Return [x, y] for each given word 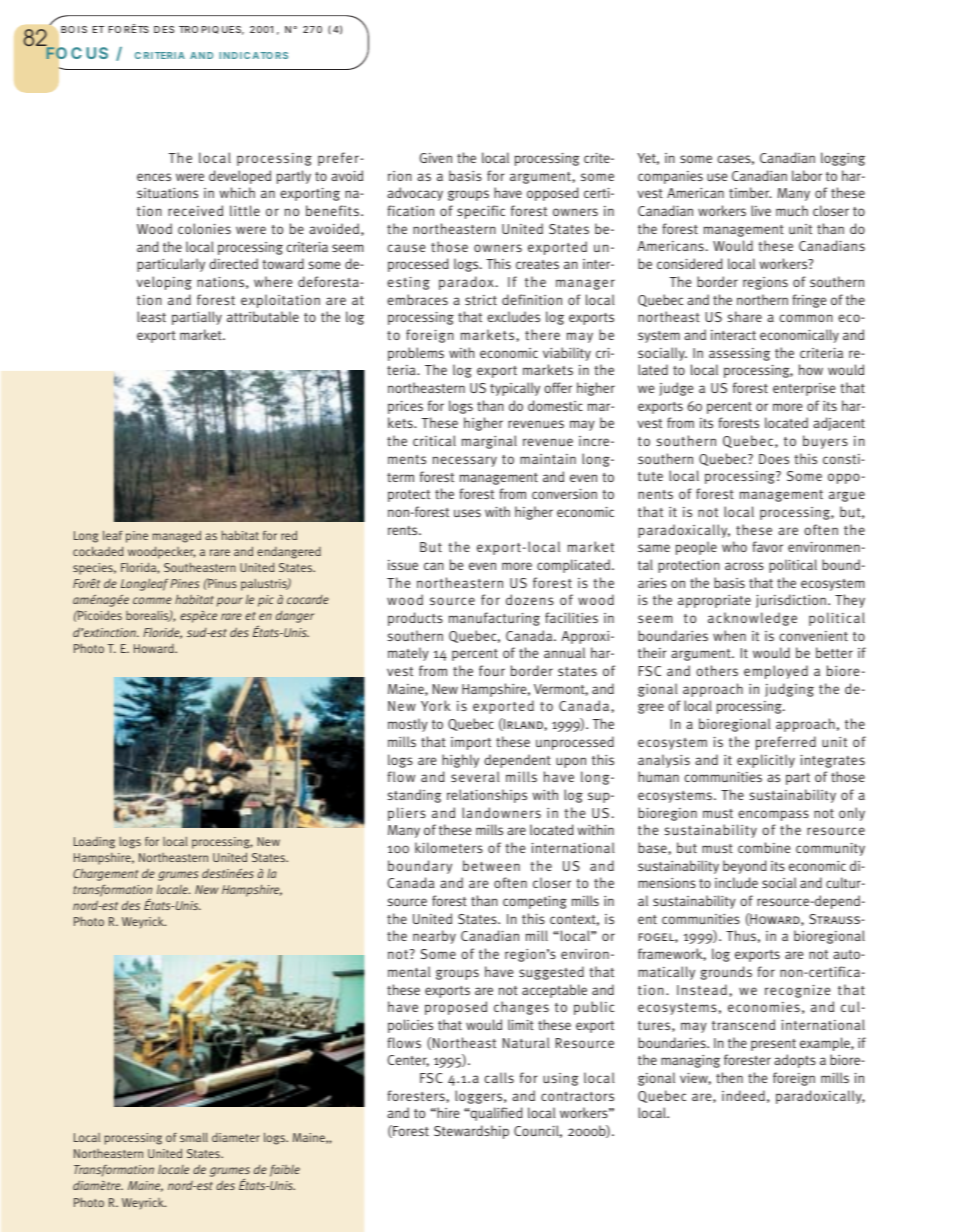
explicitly [766, 761]
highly [460, 761]
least [151, 316]
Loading [94, 843]
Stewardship [471, 1132]
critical [434, 440]
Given [436, 158]
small [194, 1137]
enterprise [804, 389]
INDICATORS [253, 55]
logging [843, 159]
